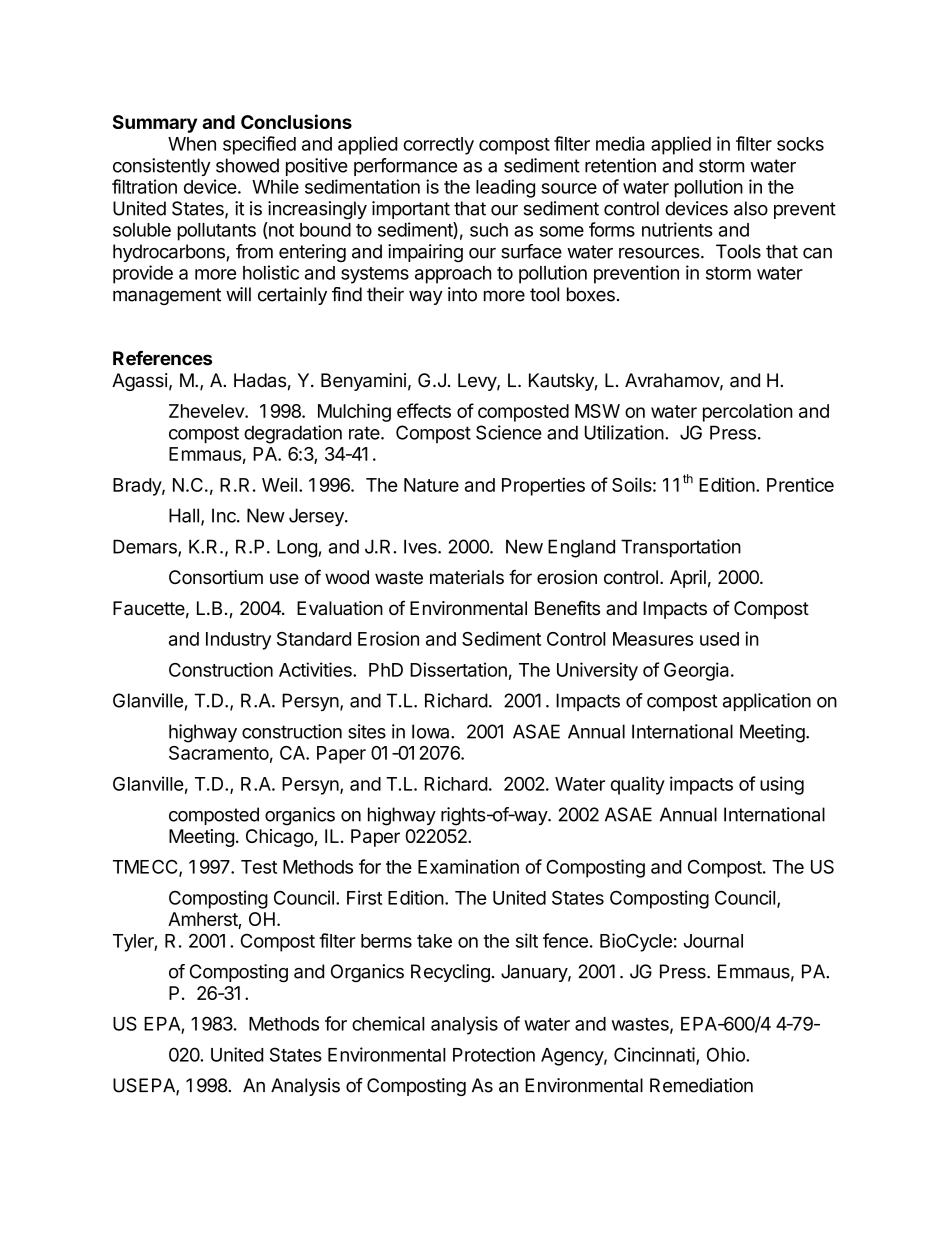 Image resolution: width=952 pixels, height=1233 pixels. What do you see at coordinates (509, 432) in the document?
I see `Science` at bounding box center [509, 432].
